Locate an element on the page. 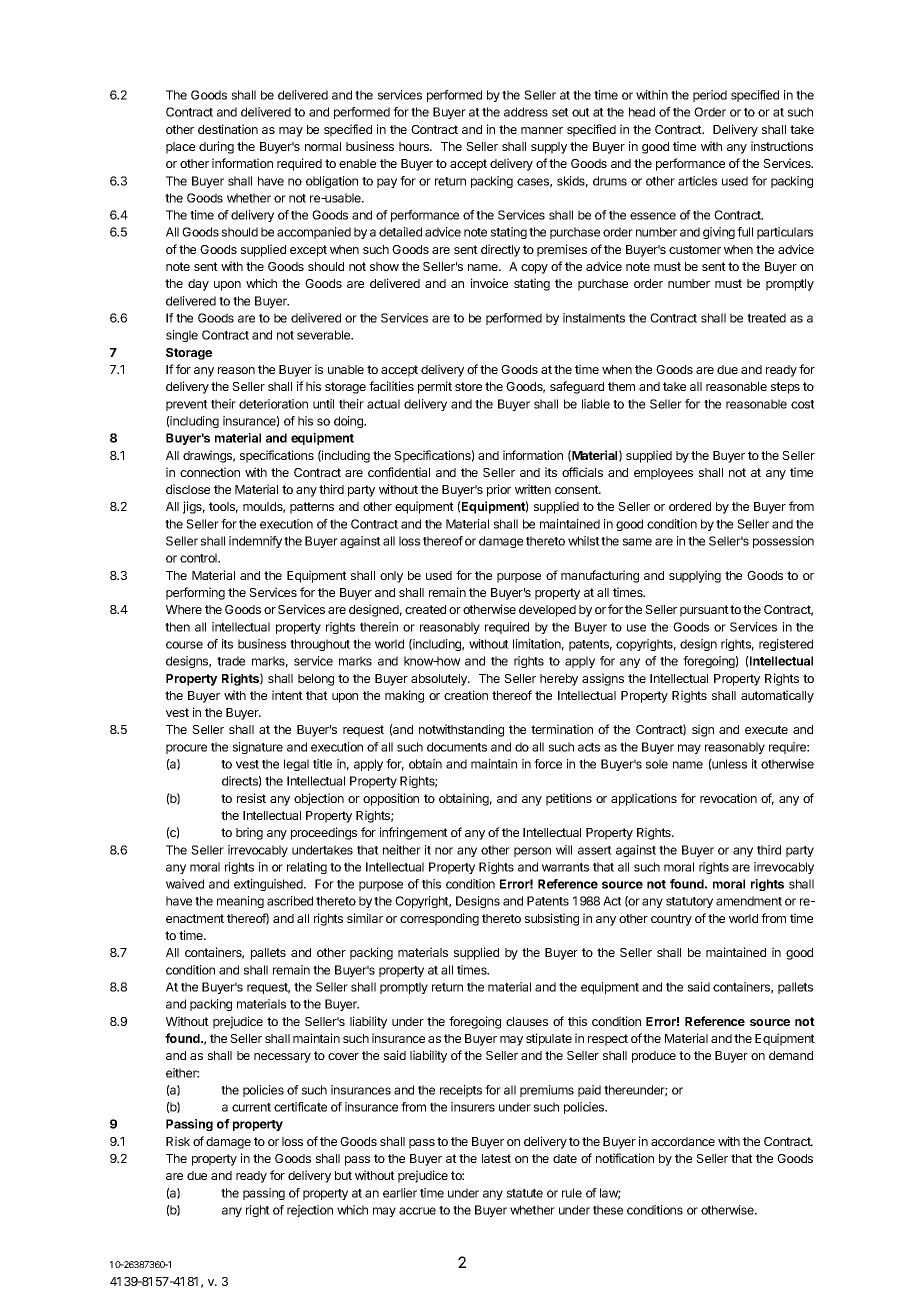  corresponding is located at coordinates (439, 919).
